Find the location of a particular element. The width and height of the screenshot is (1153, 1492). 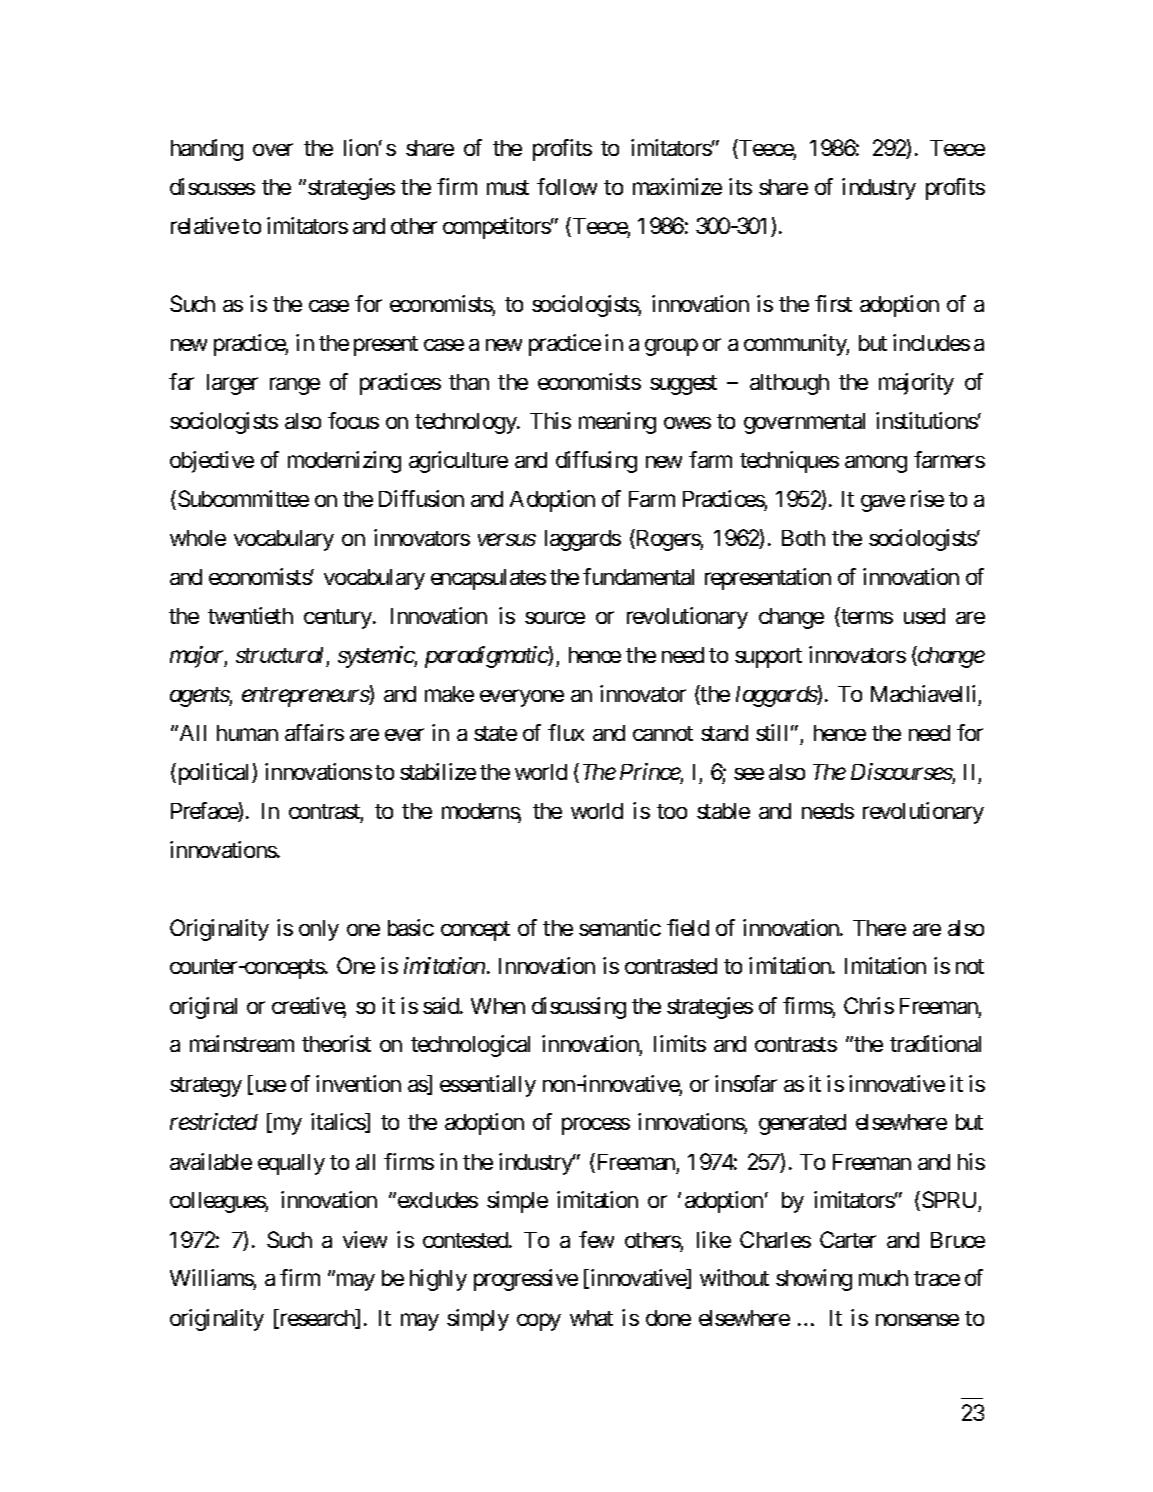

much is located at coordinates (883, 1278).
